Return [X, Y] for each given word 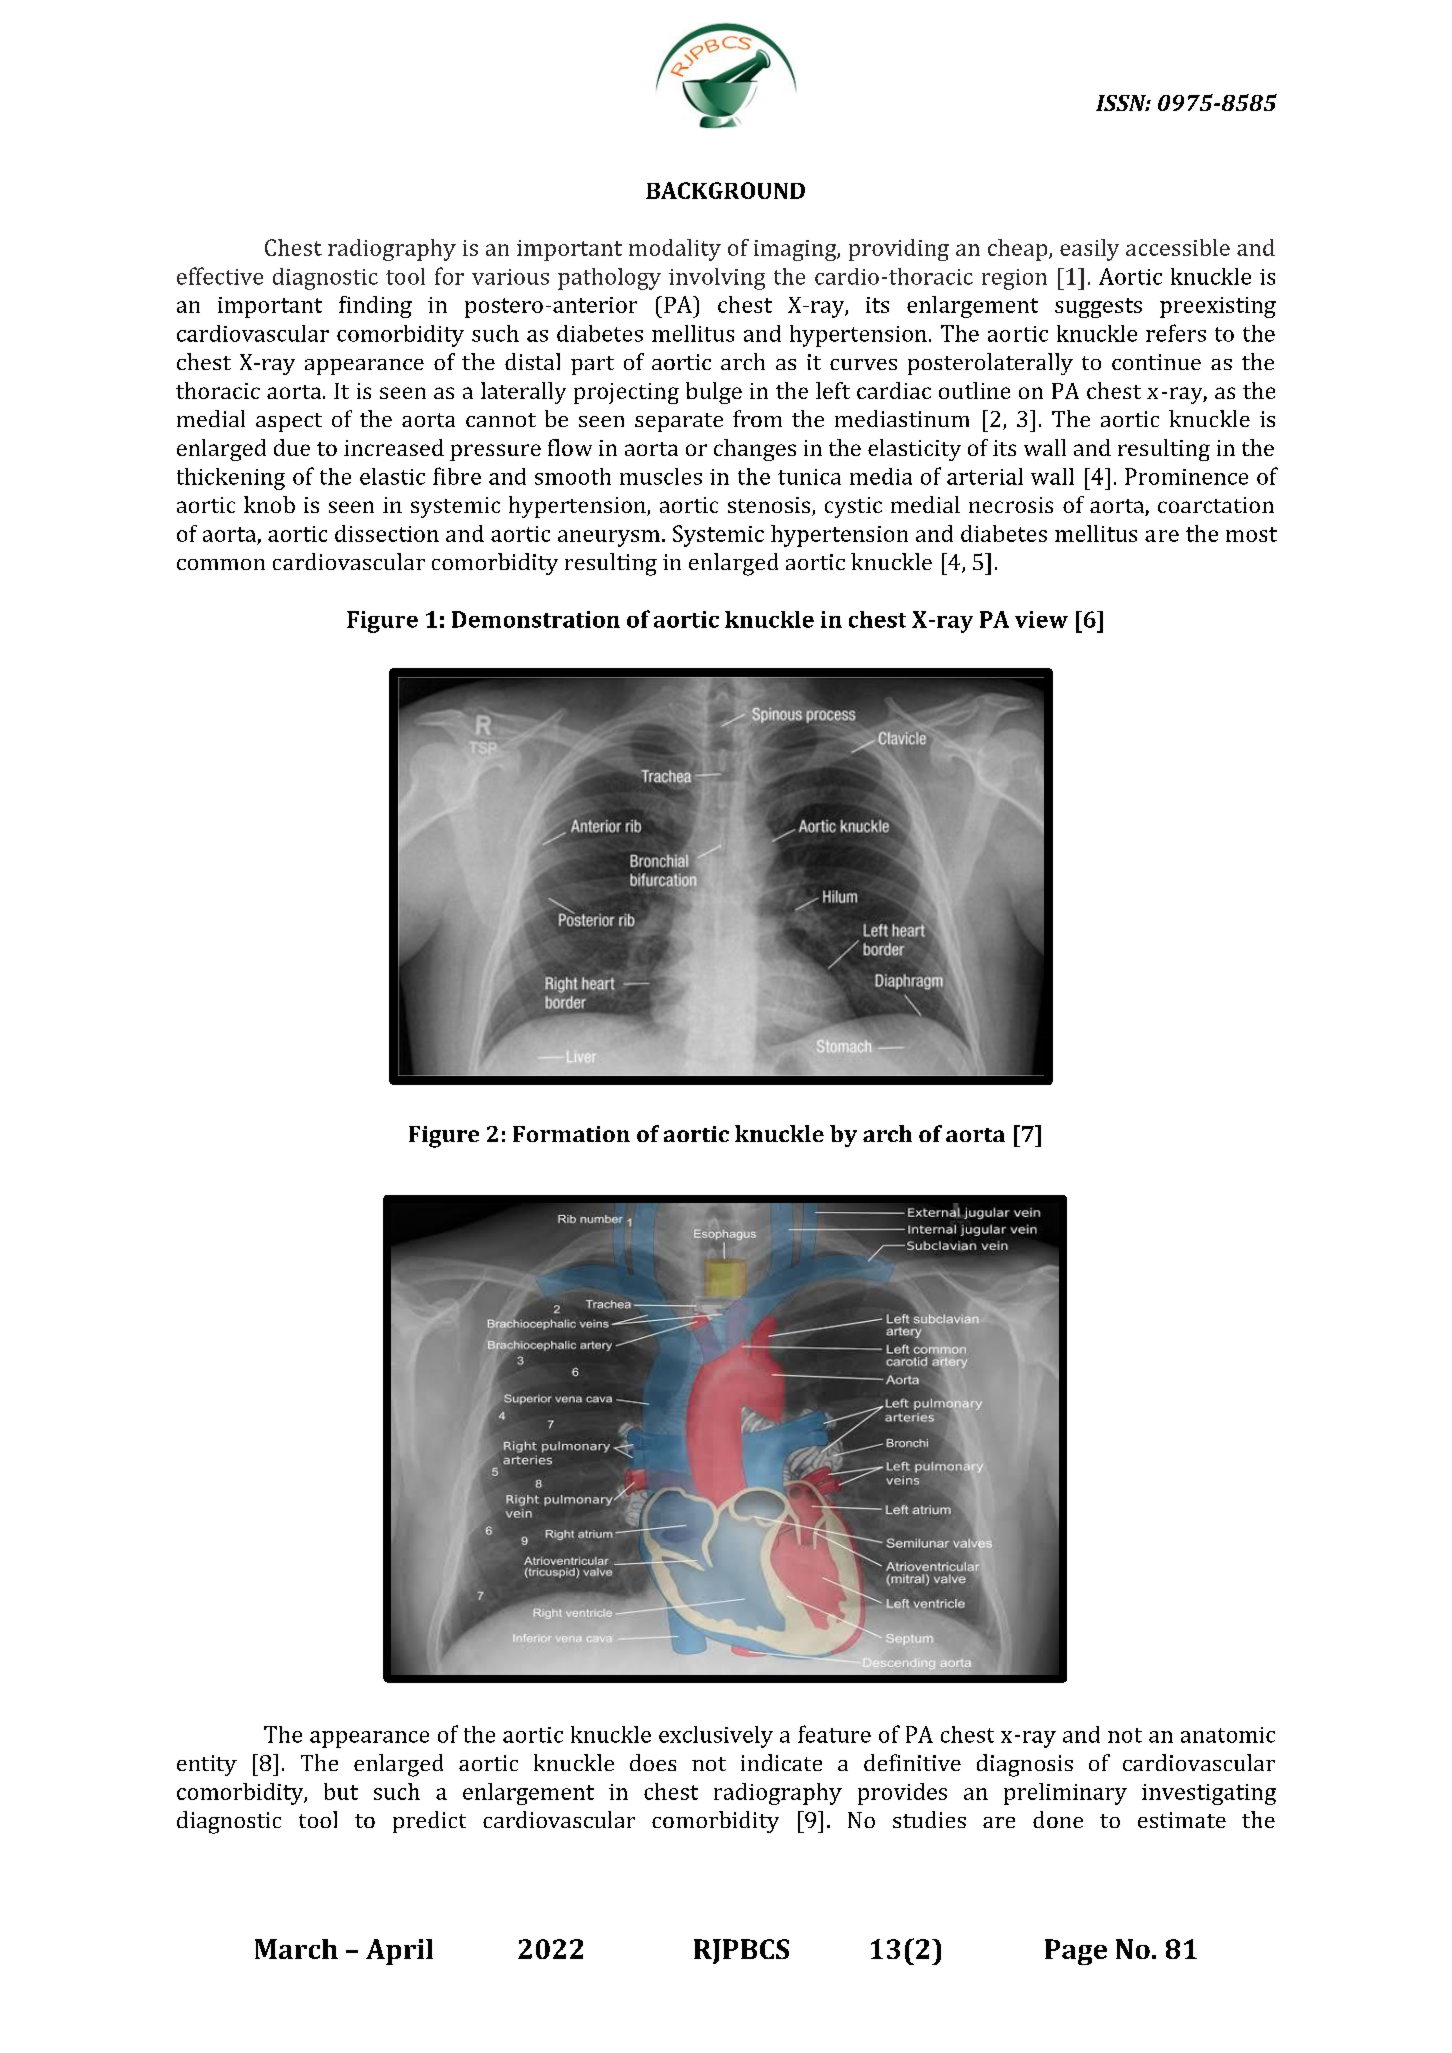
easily [1089, 250]
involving [717, 279]
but [341, 1791]
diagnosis [1025, 1765]
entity [207, 1765]
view [1041, 619]
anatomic [1228, 1735]
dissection [387, 533]
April [399, 1952]
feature [834, 1734]
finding [375, 307]
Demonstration [536, 619]
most [1251, 534]
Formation [571, 1134]
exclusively [716, 1737]
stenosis [770, 506]
